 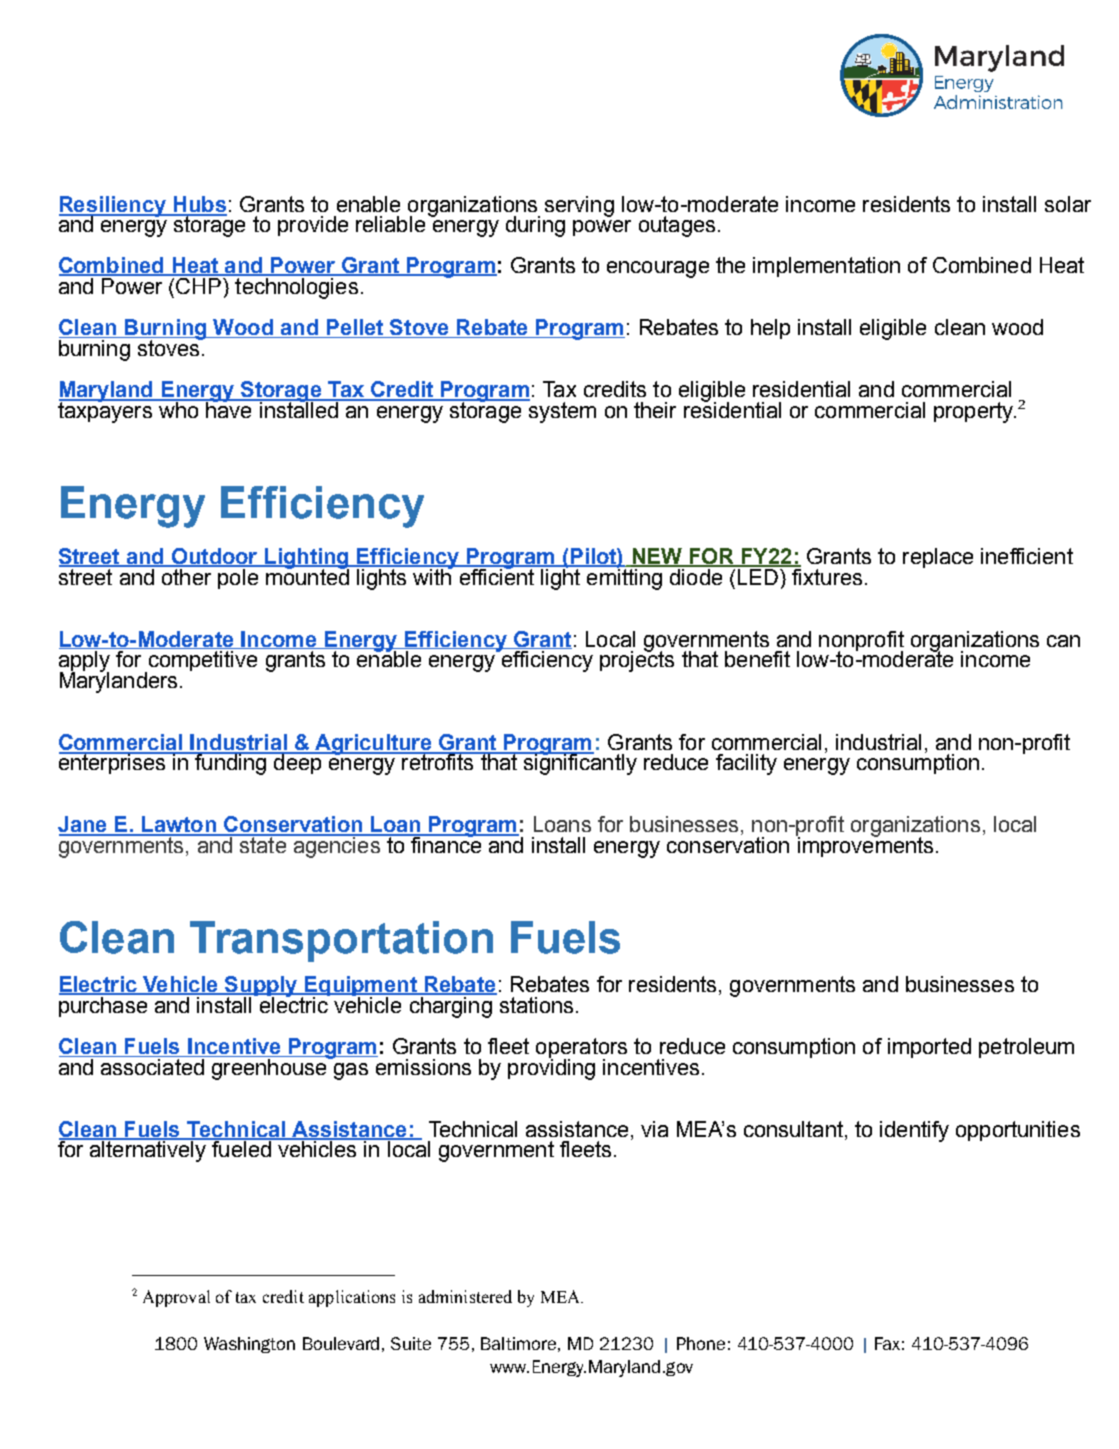 I want to click on who, so click(x=178, y=408).
